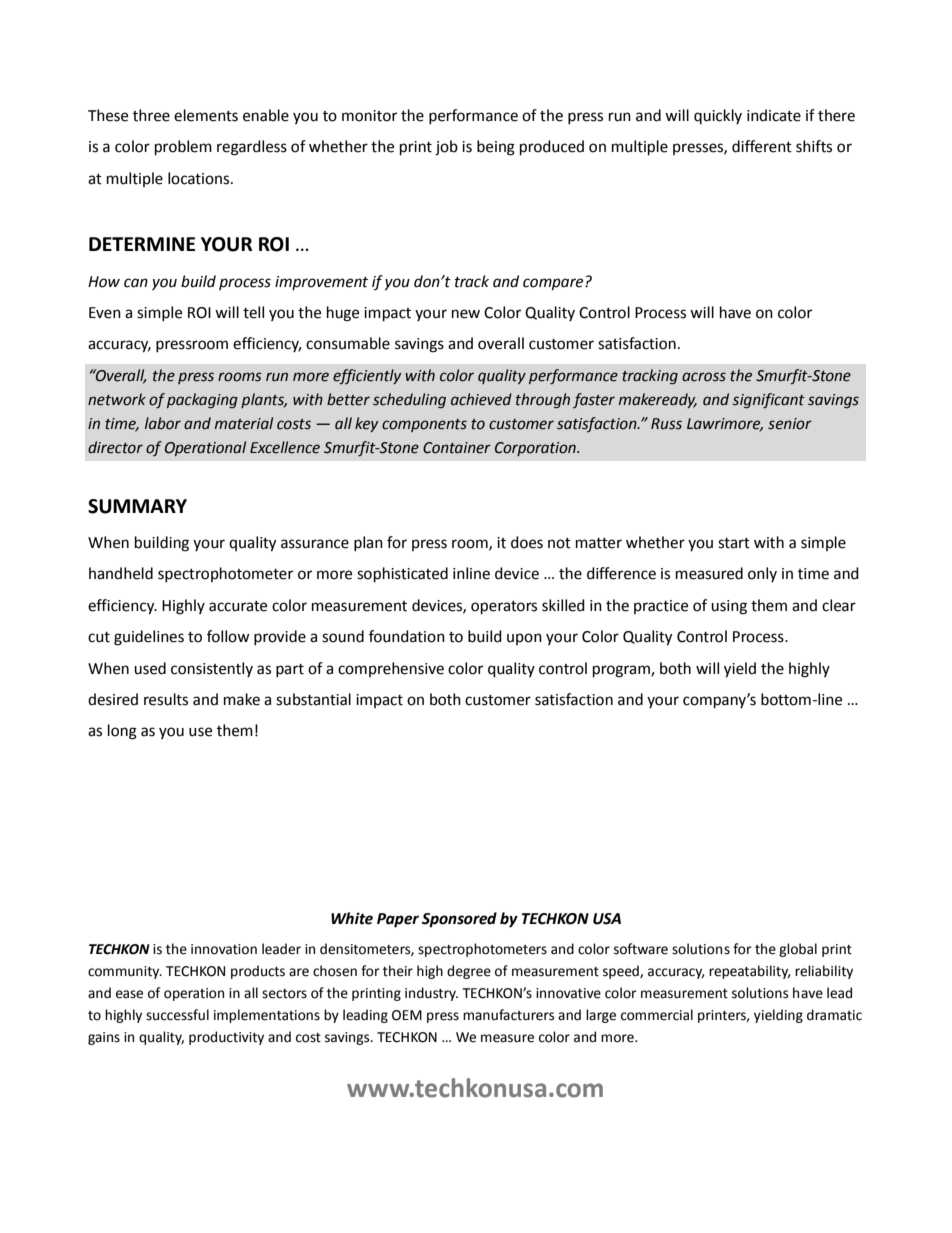 The height and width of the document is (1233, 952). I want to click on long, so click(122, 732).
